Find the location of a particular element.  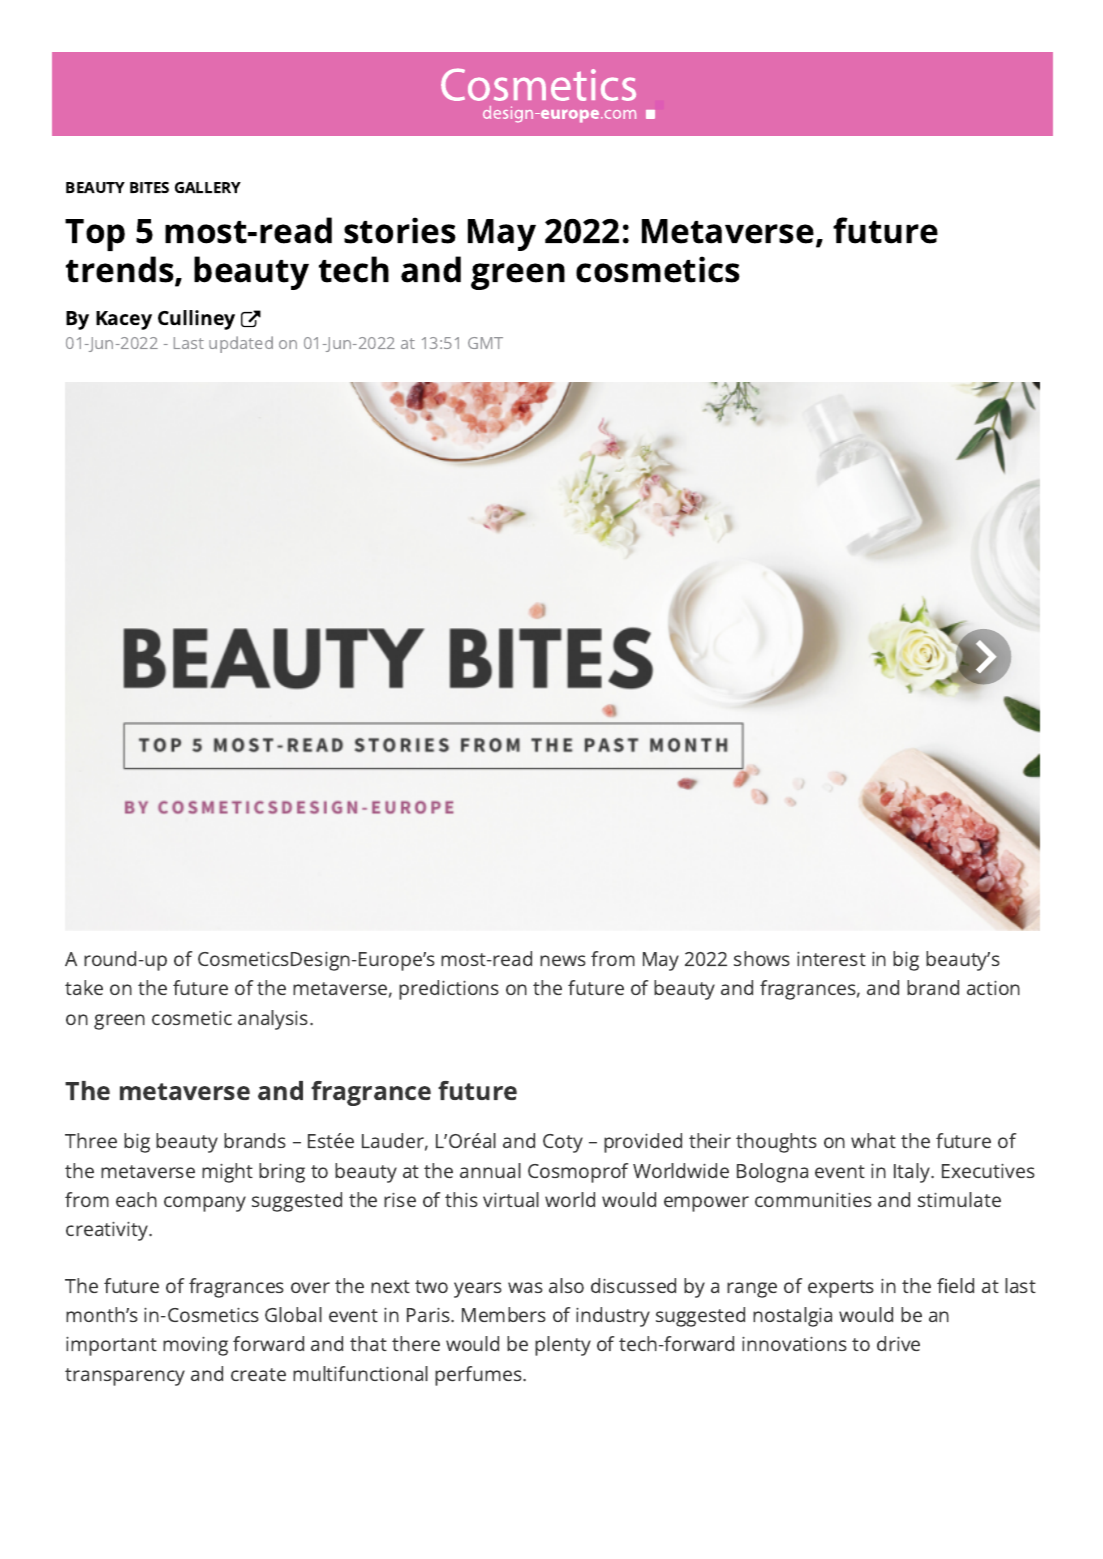

GMT is located at coordinates (485, 343).
